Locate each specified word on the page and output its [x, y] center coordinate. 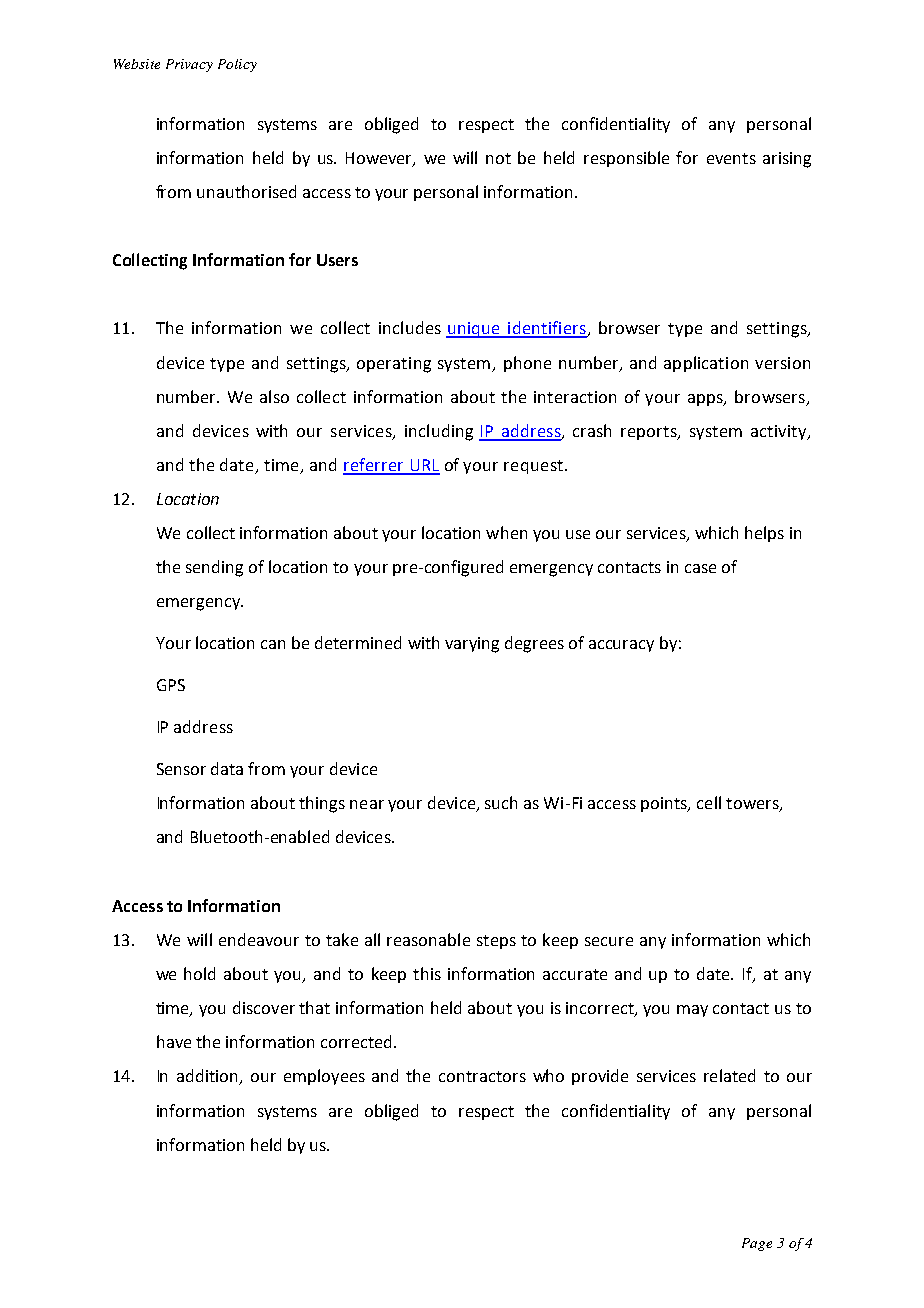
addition [209, 1077]
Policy [237, 65]
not [498, 158]
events [731, 158]
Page [757, 1244]
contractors [482, 1076]
